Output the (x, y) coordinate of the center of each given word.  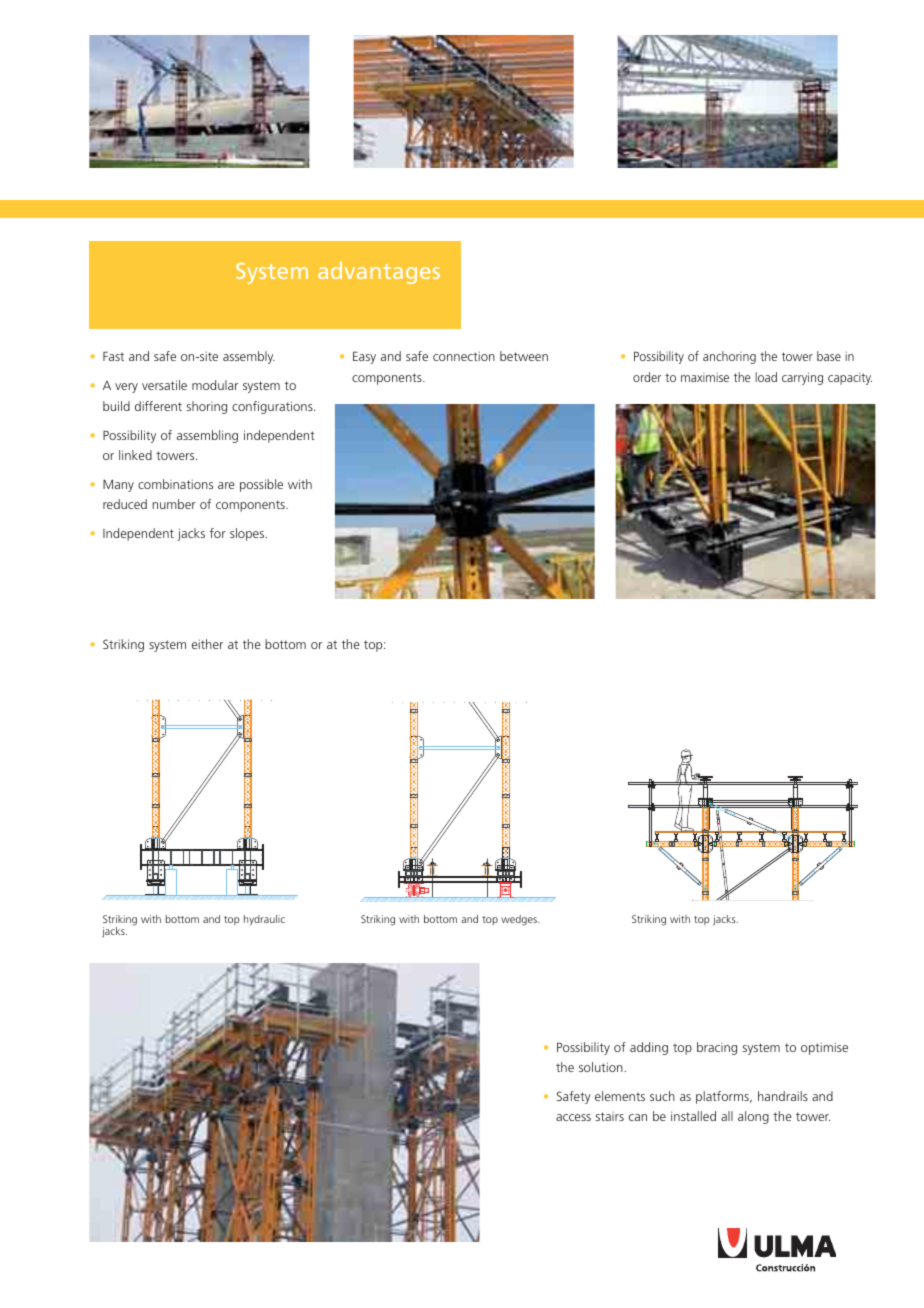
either (207, 644)
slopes (248, 534)
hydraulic (264, 920)
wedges (520, 920)
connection (464, 356)
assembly (249, 357)
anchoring (729, 357)
